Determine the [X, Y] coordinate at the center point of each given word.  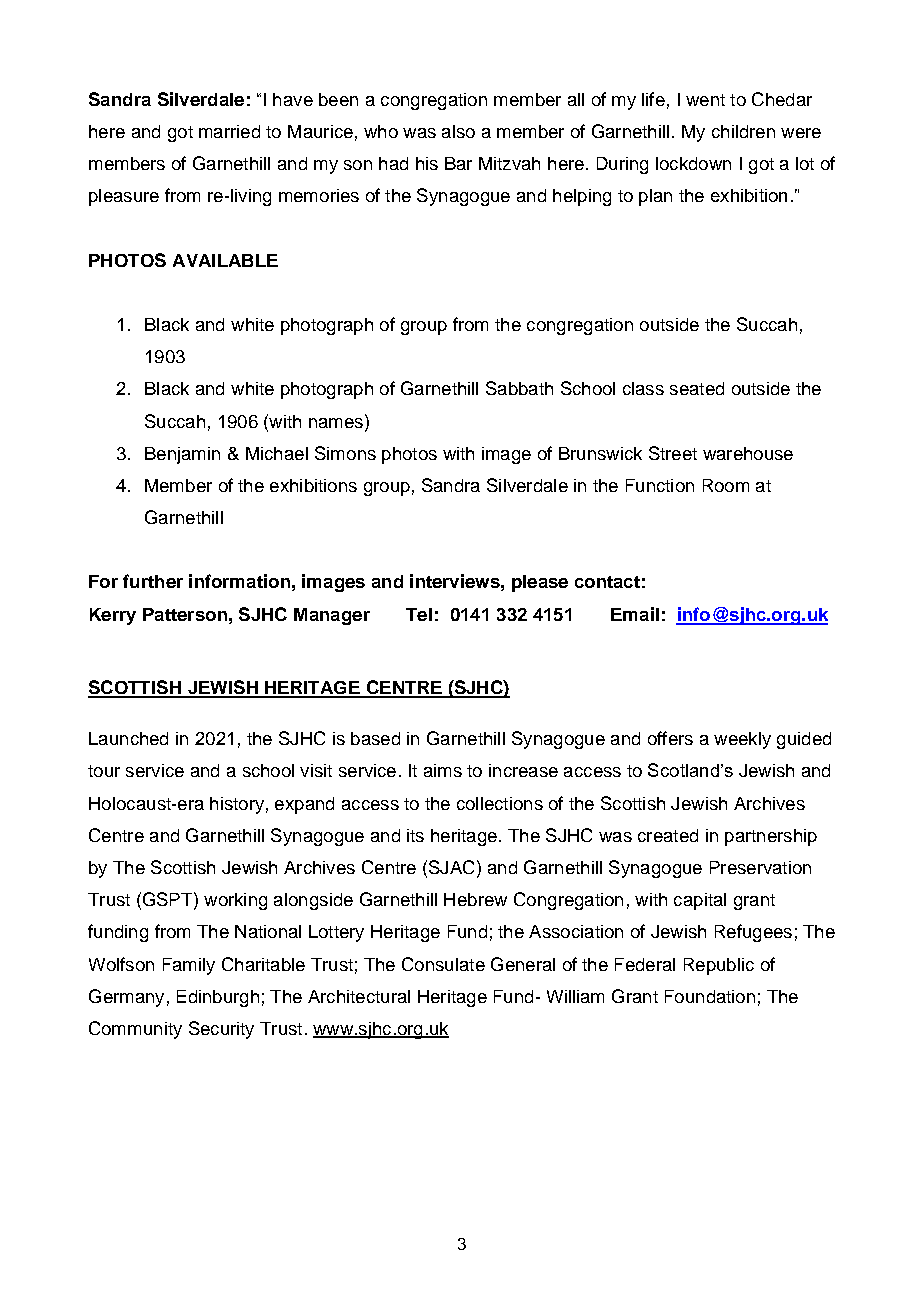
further [153, 581]
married [229, 131]
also [458, 131]
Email [635, 614]
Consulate [443, 964]
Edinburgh [218, 998]
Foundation [710, 996]
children [743, 131]
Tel [419, 614]
